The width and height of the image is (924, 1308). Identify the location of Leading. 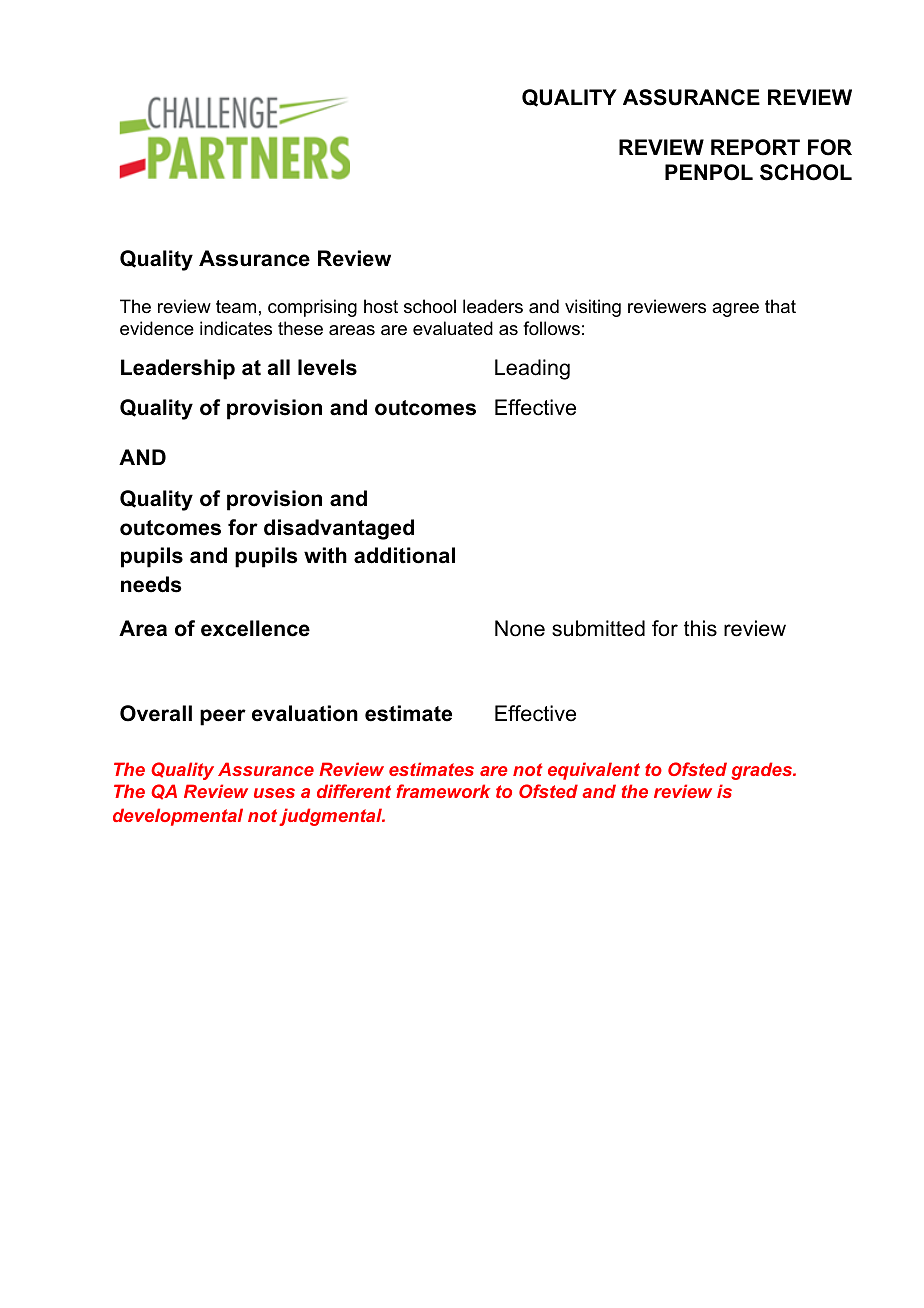
(532, 369).
